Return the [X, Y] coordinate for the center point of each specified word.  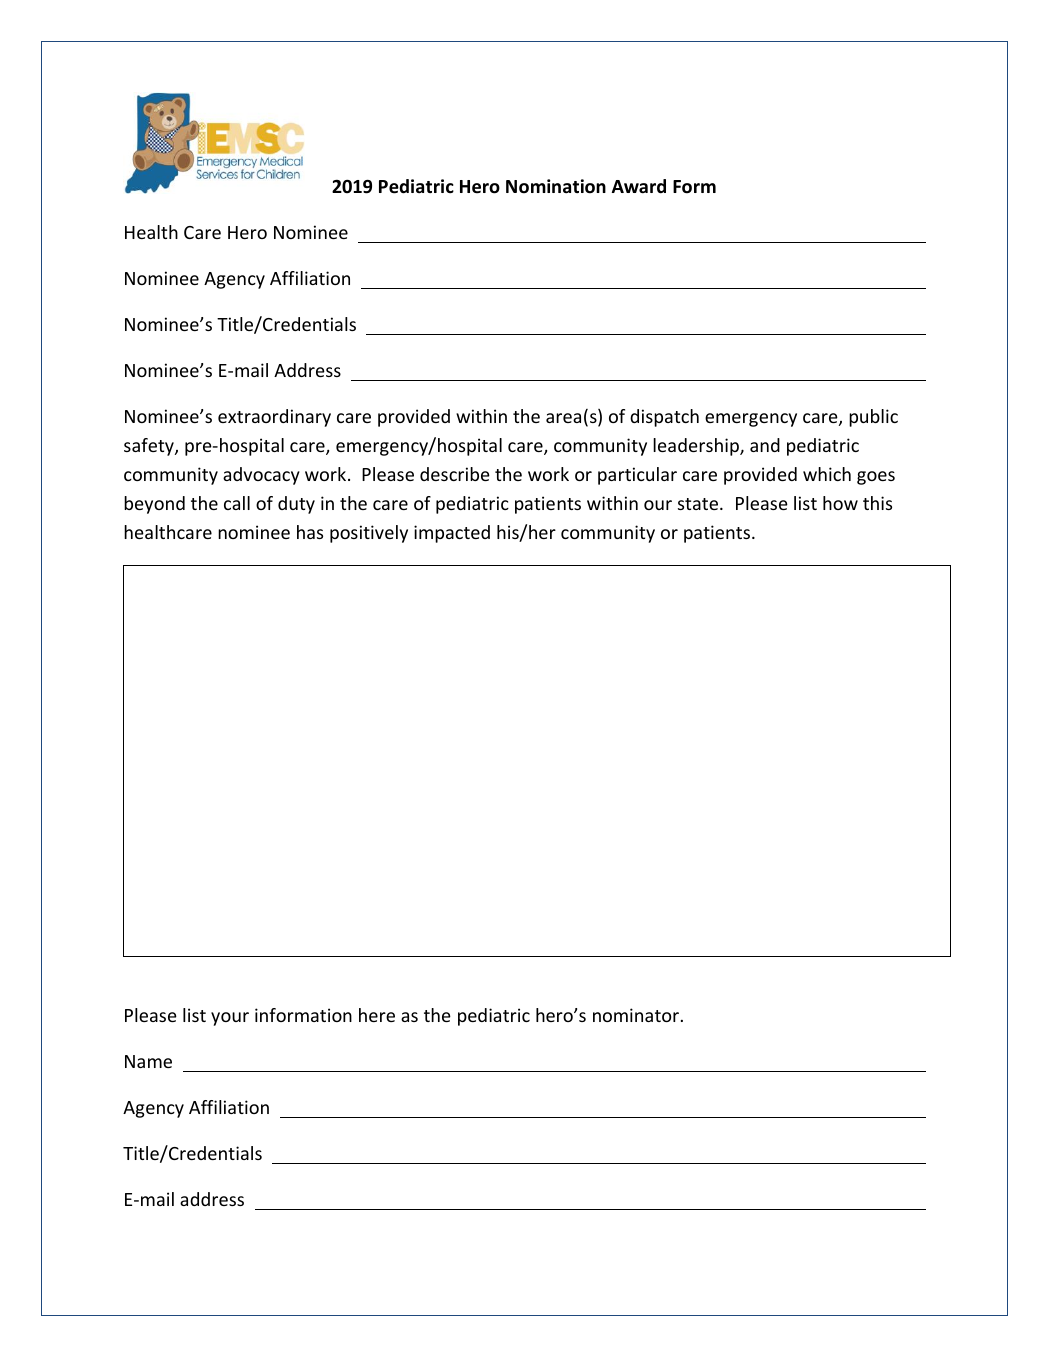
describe [455, 474]
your [230, 1019]
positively [369, 534]
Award [639, 186]
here [377, 1015]
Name [148, 1061]
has [310, 532]
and [765, 445]
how [840, 503]
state [698, 504]
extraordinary [274, 418]
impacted [452, 534]
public [873, 418]
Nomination [556, 186]
